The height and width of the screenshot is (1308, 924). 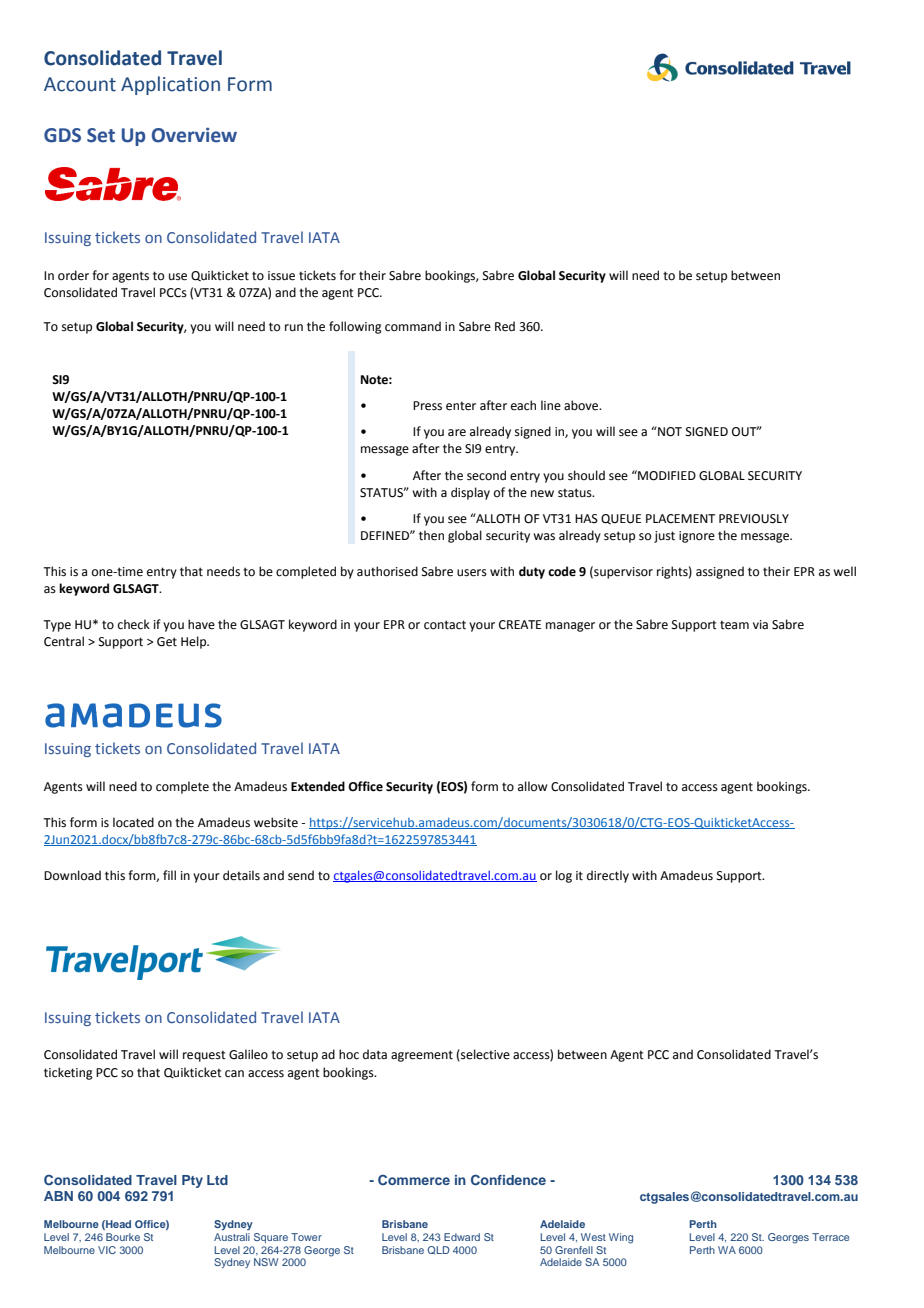 What do you see at coordinates (167, 642) in the screenshot?
I see `Get` at bounding box center [167, 642].
